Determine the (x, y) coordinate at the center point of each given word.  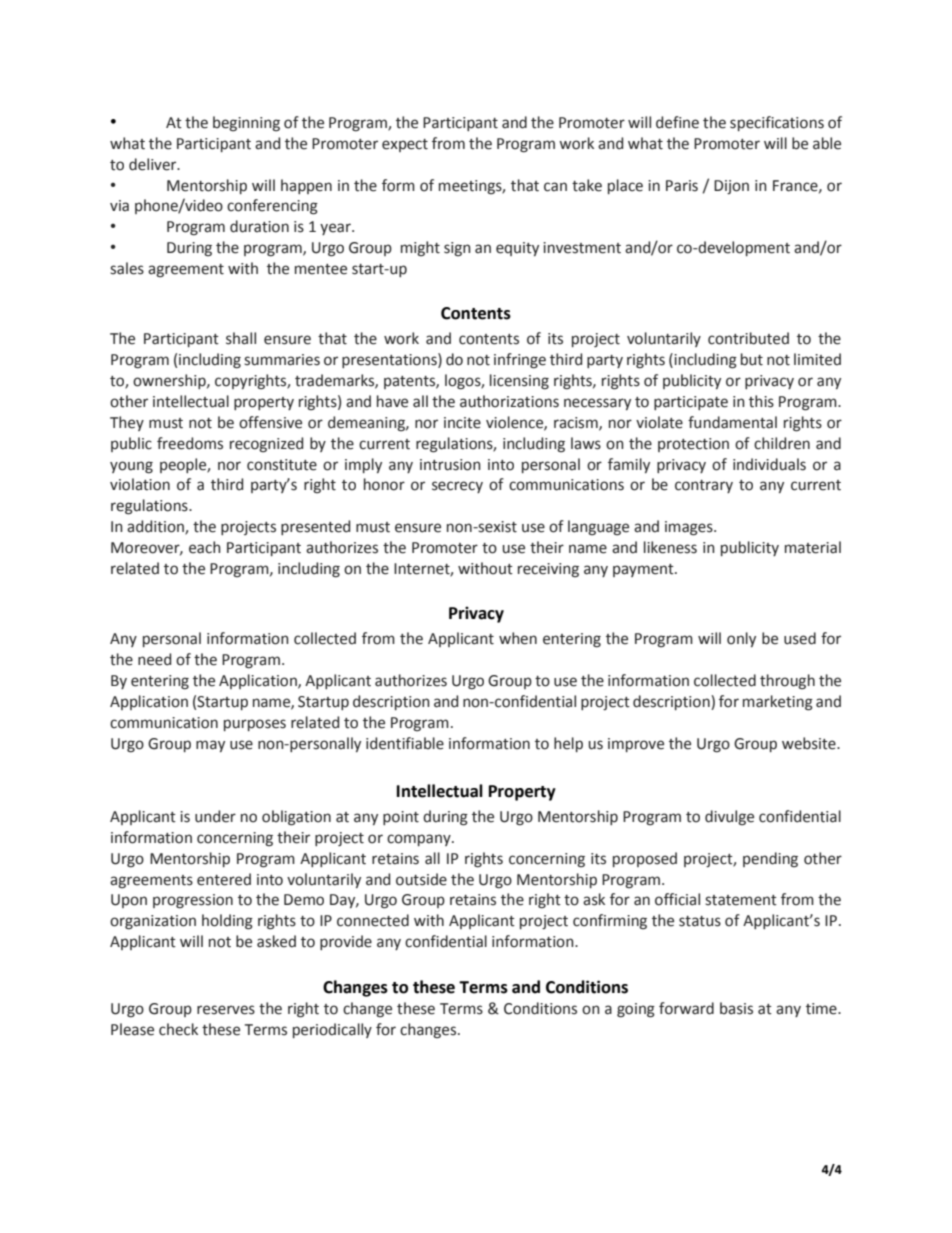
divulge (729, 818)
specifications (777, 123)
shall (241, 338)
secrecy (457, 487)
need (154, 659)
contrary (704, 486)
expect (405, 145)
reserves (226, 1010)
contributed (748, 338)
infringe (520, 361)
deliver (154, 164)
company (420, 840)
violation (140, 484)
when (518, 638)
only (741, 639)
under (215, 816)
